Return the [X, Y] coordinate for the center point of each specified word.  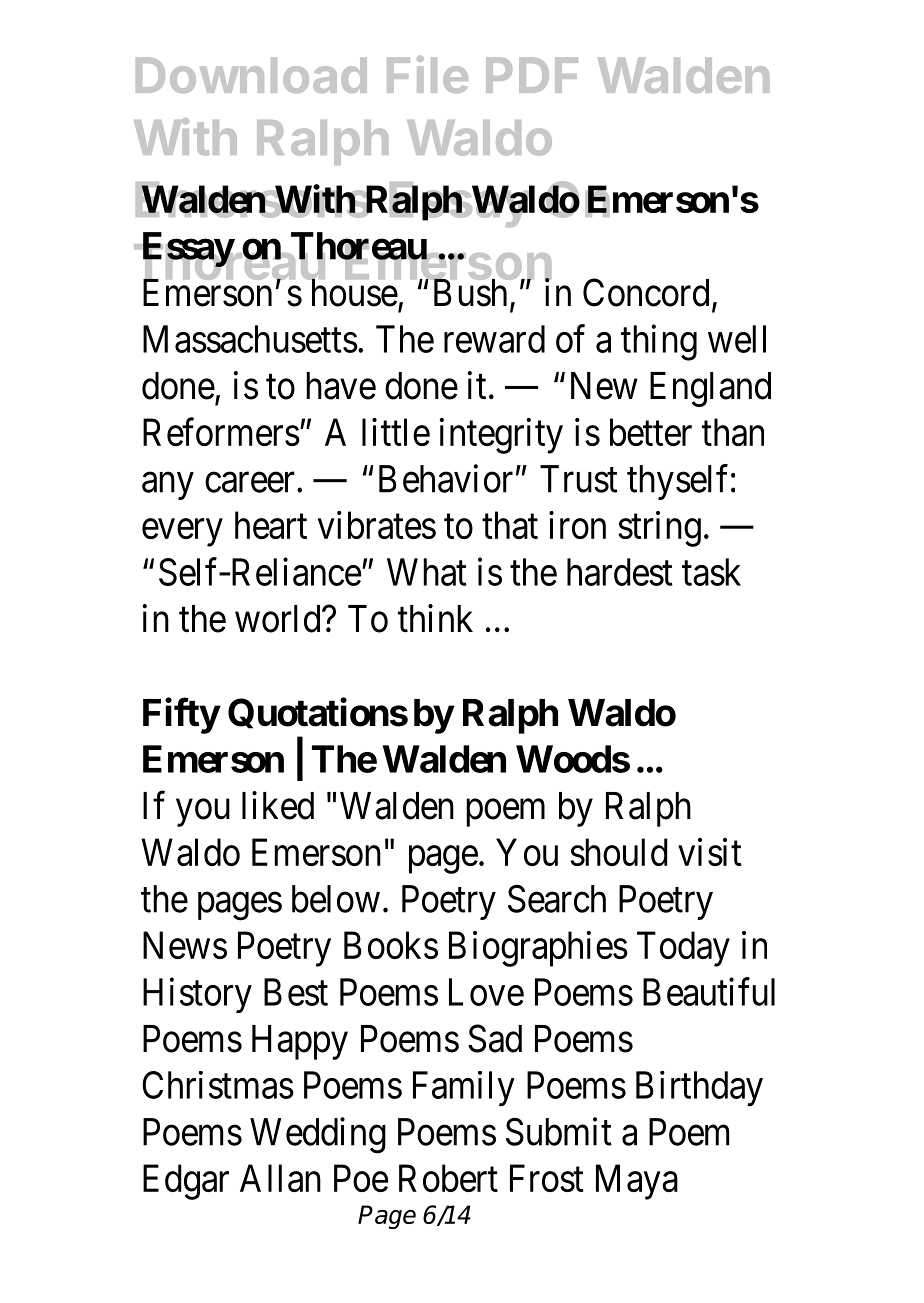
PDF [532, 75]
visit [710, 852]
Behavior [446, 478]
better [651, 432]
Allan [280, 1178]
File [427, 74]
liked [278, 805]
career [250, 483]
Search [557, 899]
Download [251, 75]
